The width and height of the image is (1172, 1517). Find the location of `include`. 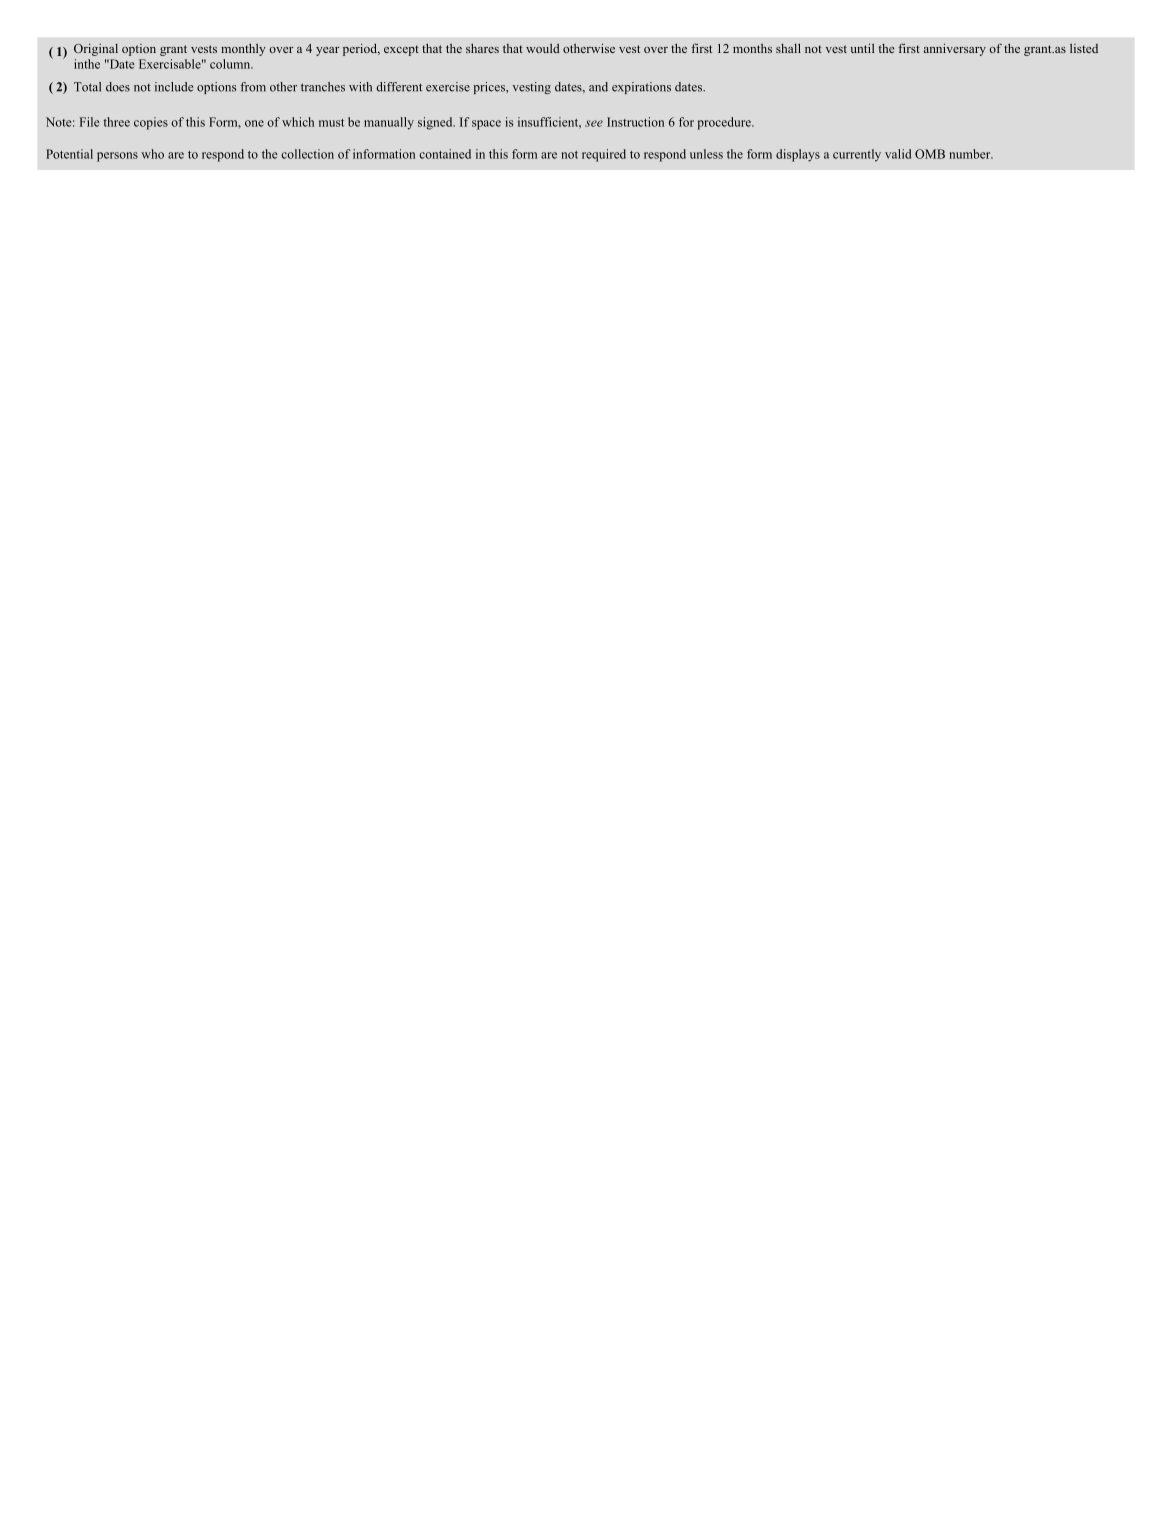

include is located at coordinates (174, 87).
